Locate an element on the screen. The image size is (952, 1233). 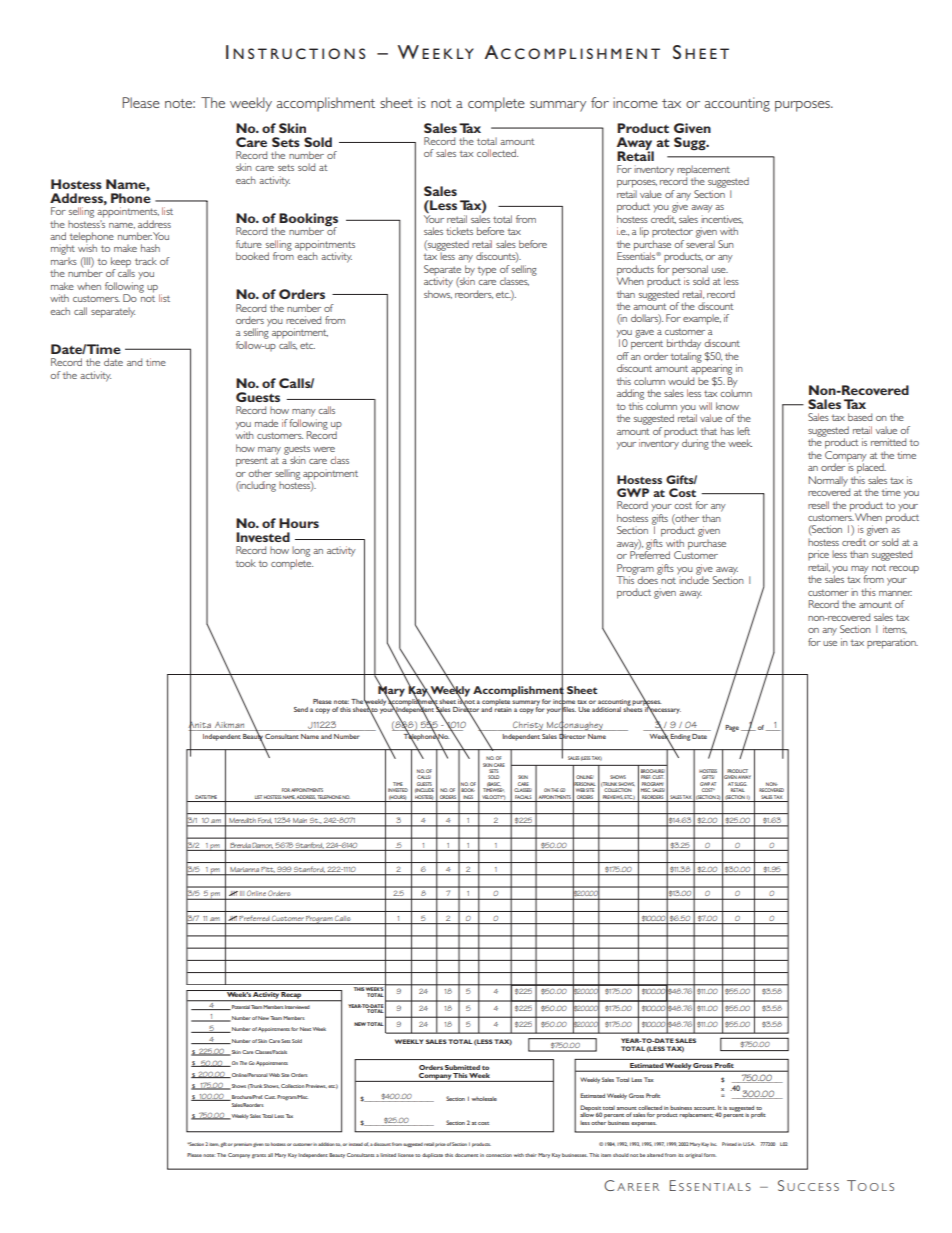
connection is located at coordinates (499, 1155).
